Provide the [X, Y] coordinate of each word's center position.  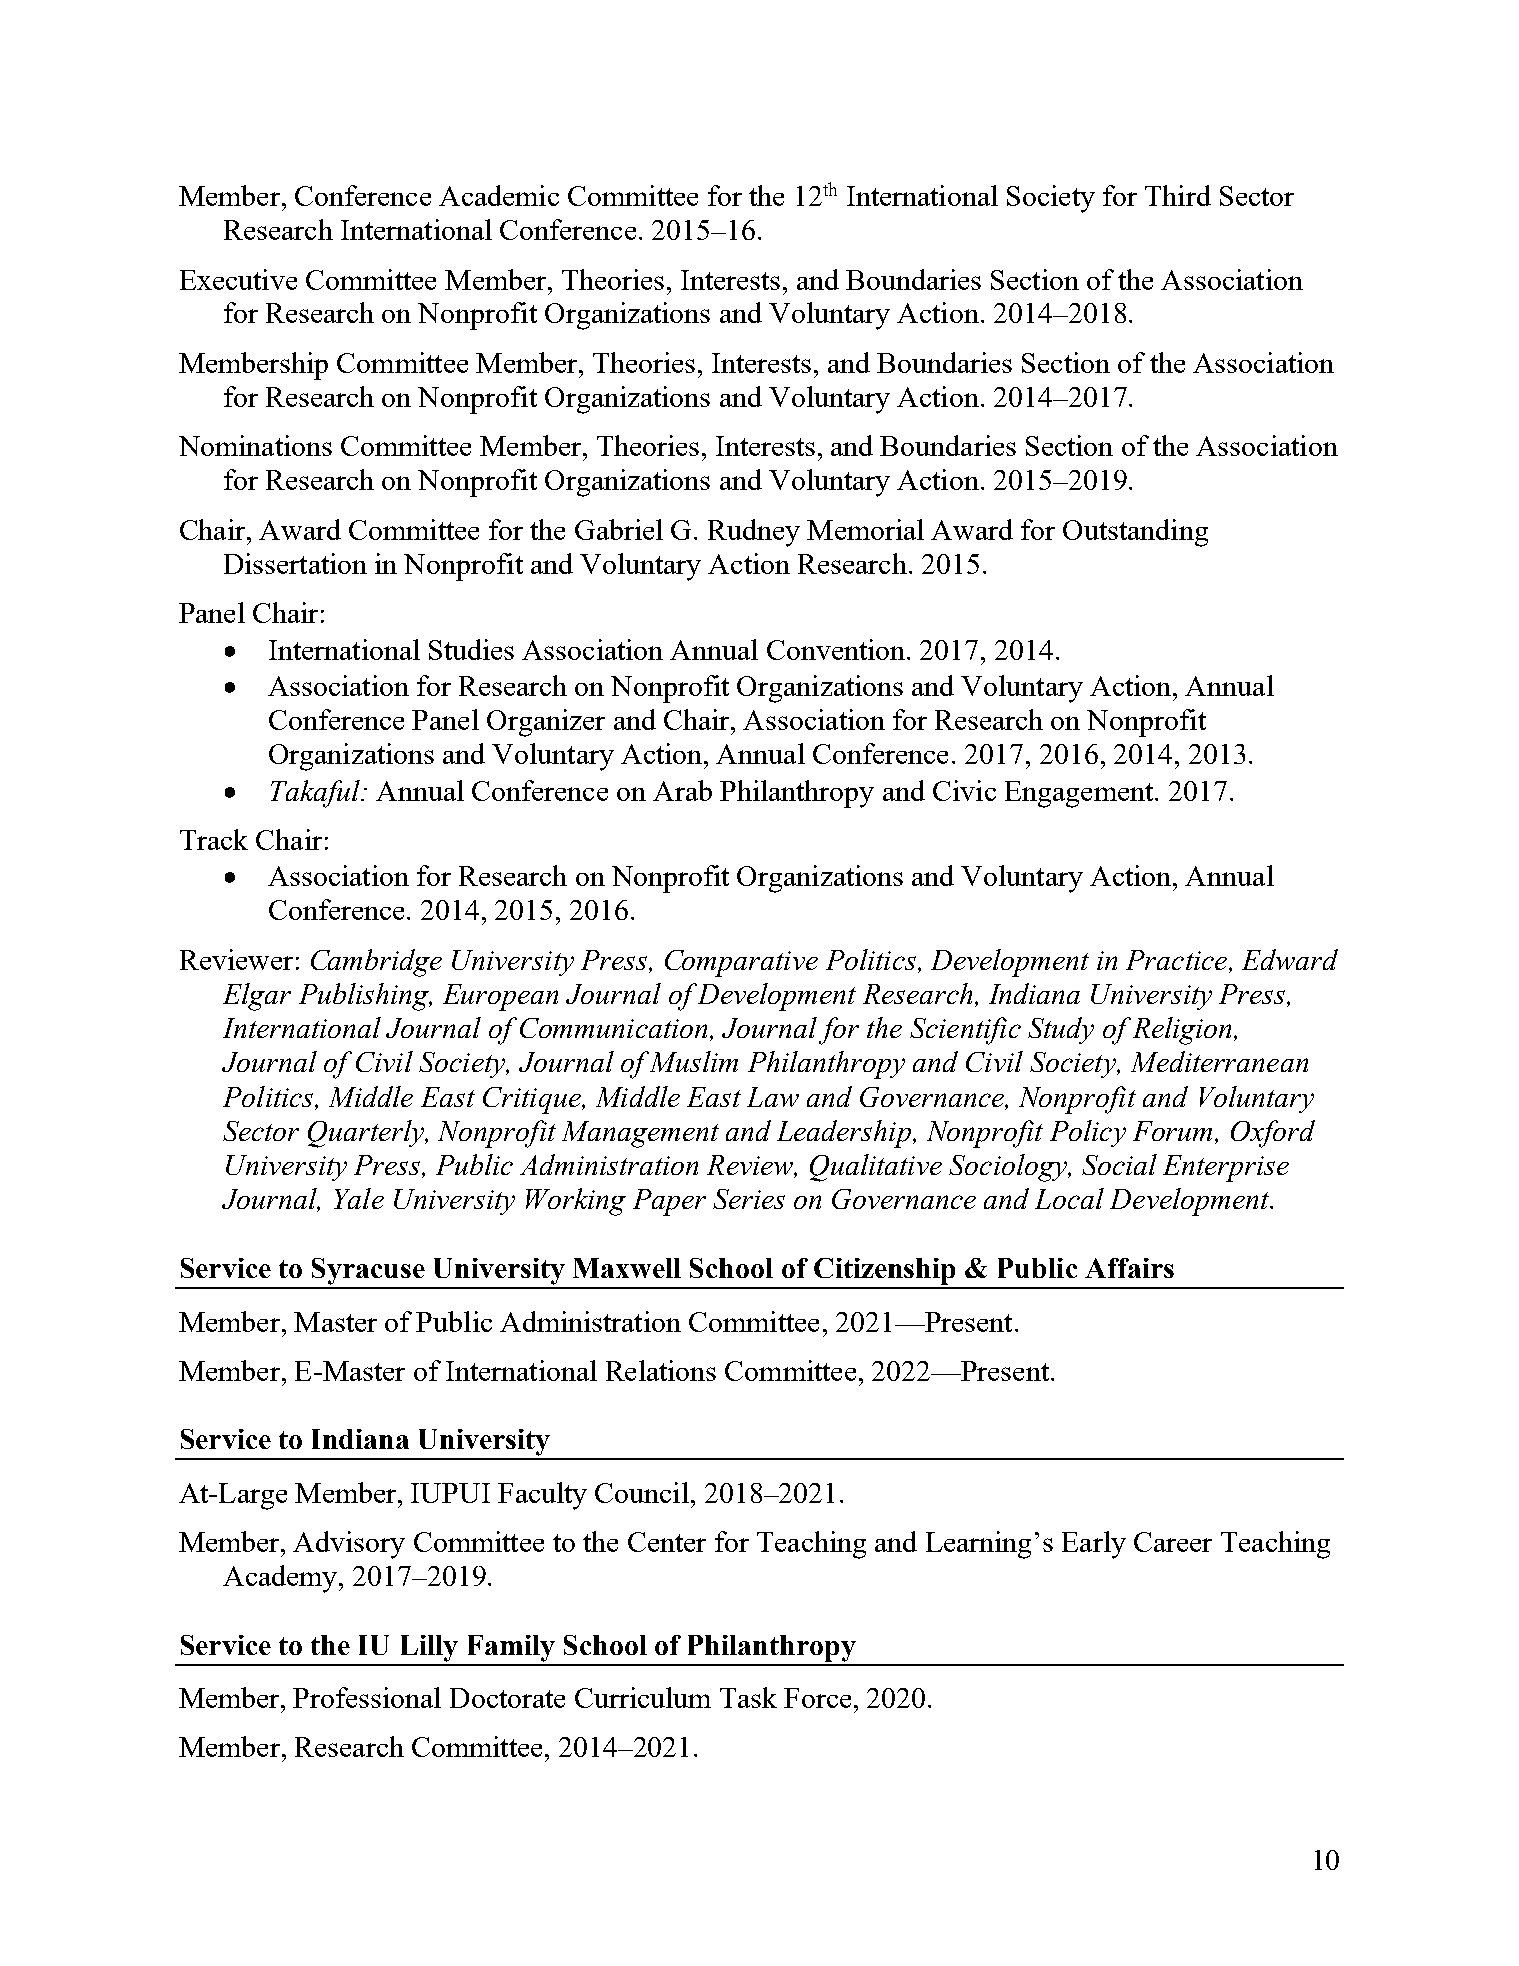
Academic [499, 195]
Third [1178, 195]
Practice [1178, 961]
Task [748, 1697]
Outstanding [1135, 533]
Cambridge [376, 963]
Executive [238, 279]
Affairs [1129, 1268]
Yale [359, 1198]
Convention [836, 649]
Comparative [741, 963]
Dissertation [295, 563]
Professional [367, 1697]
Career [1173, 1542]
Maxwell [627, 1268]
